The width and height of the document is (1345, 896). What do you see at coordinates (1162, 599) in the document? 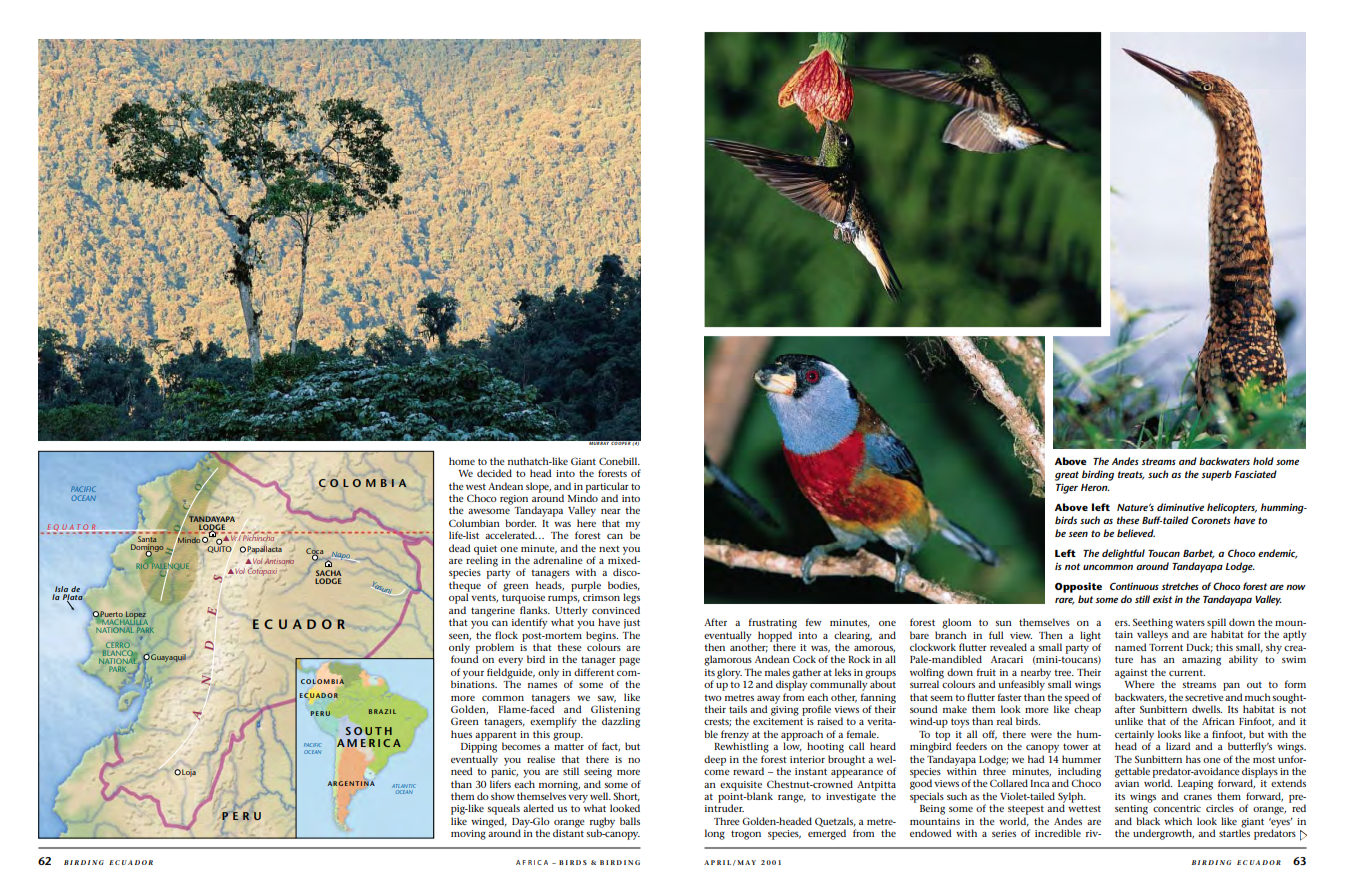
I see `exist` at bounding box center [1162, 599].
